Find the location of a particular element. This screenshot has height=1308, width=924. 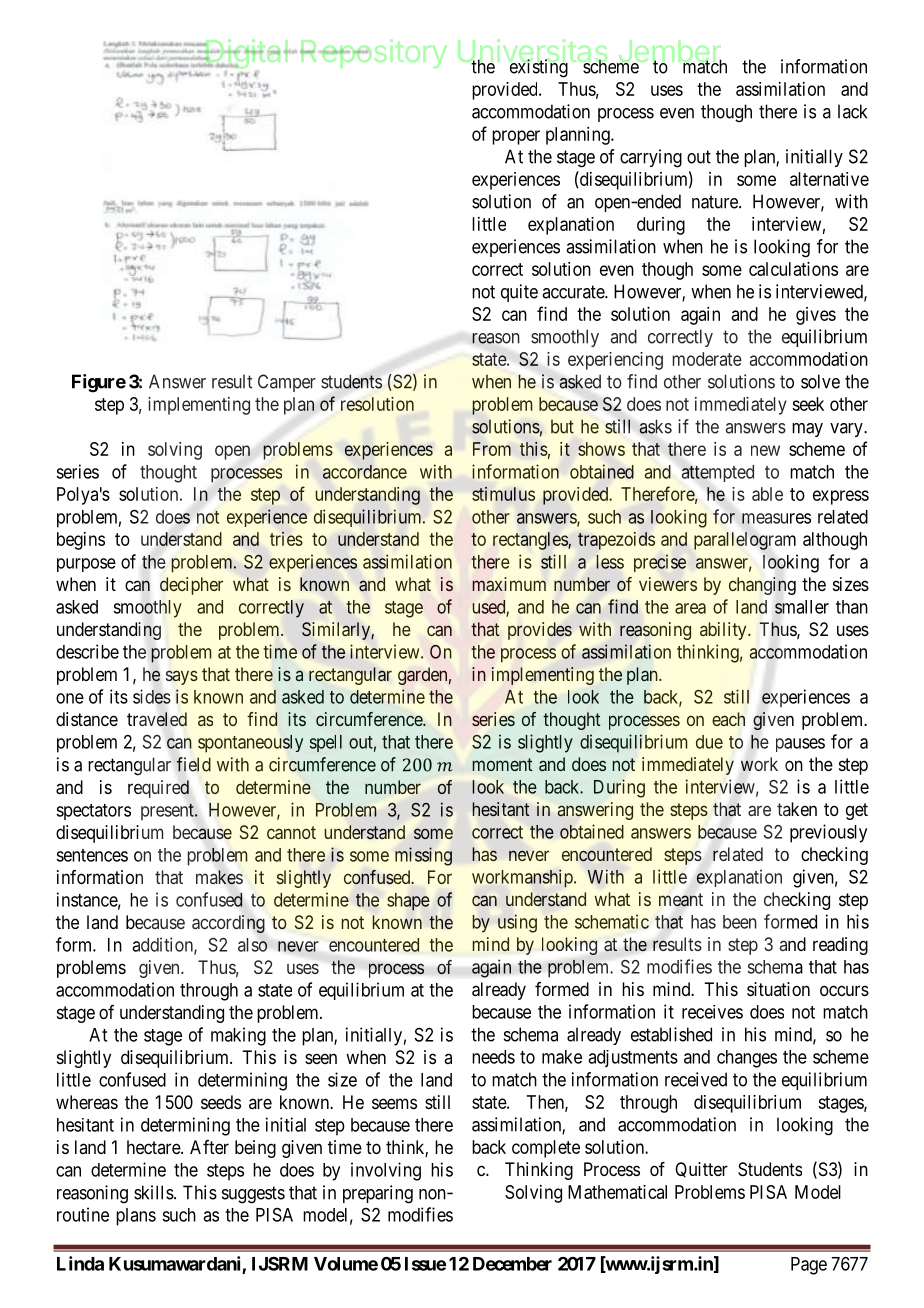

existing is located at coordinates (538, 68).
